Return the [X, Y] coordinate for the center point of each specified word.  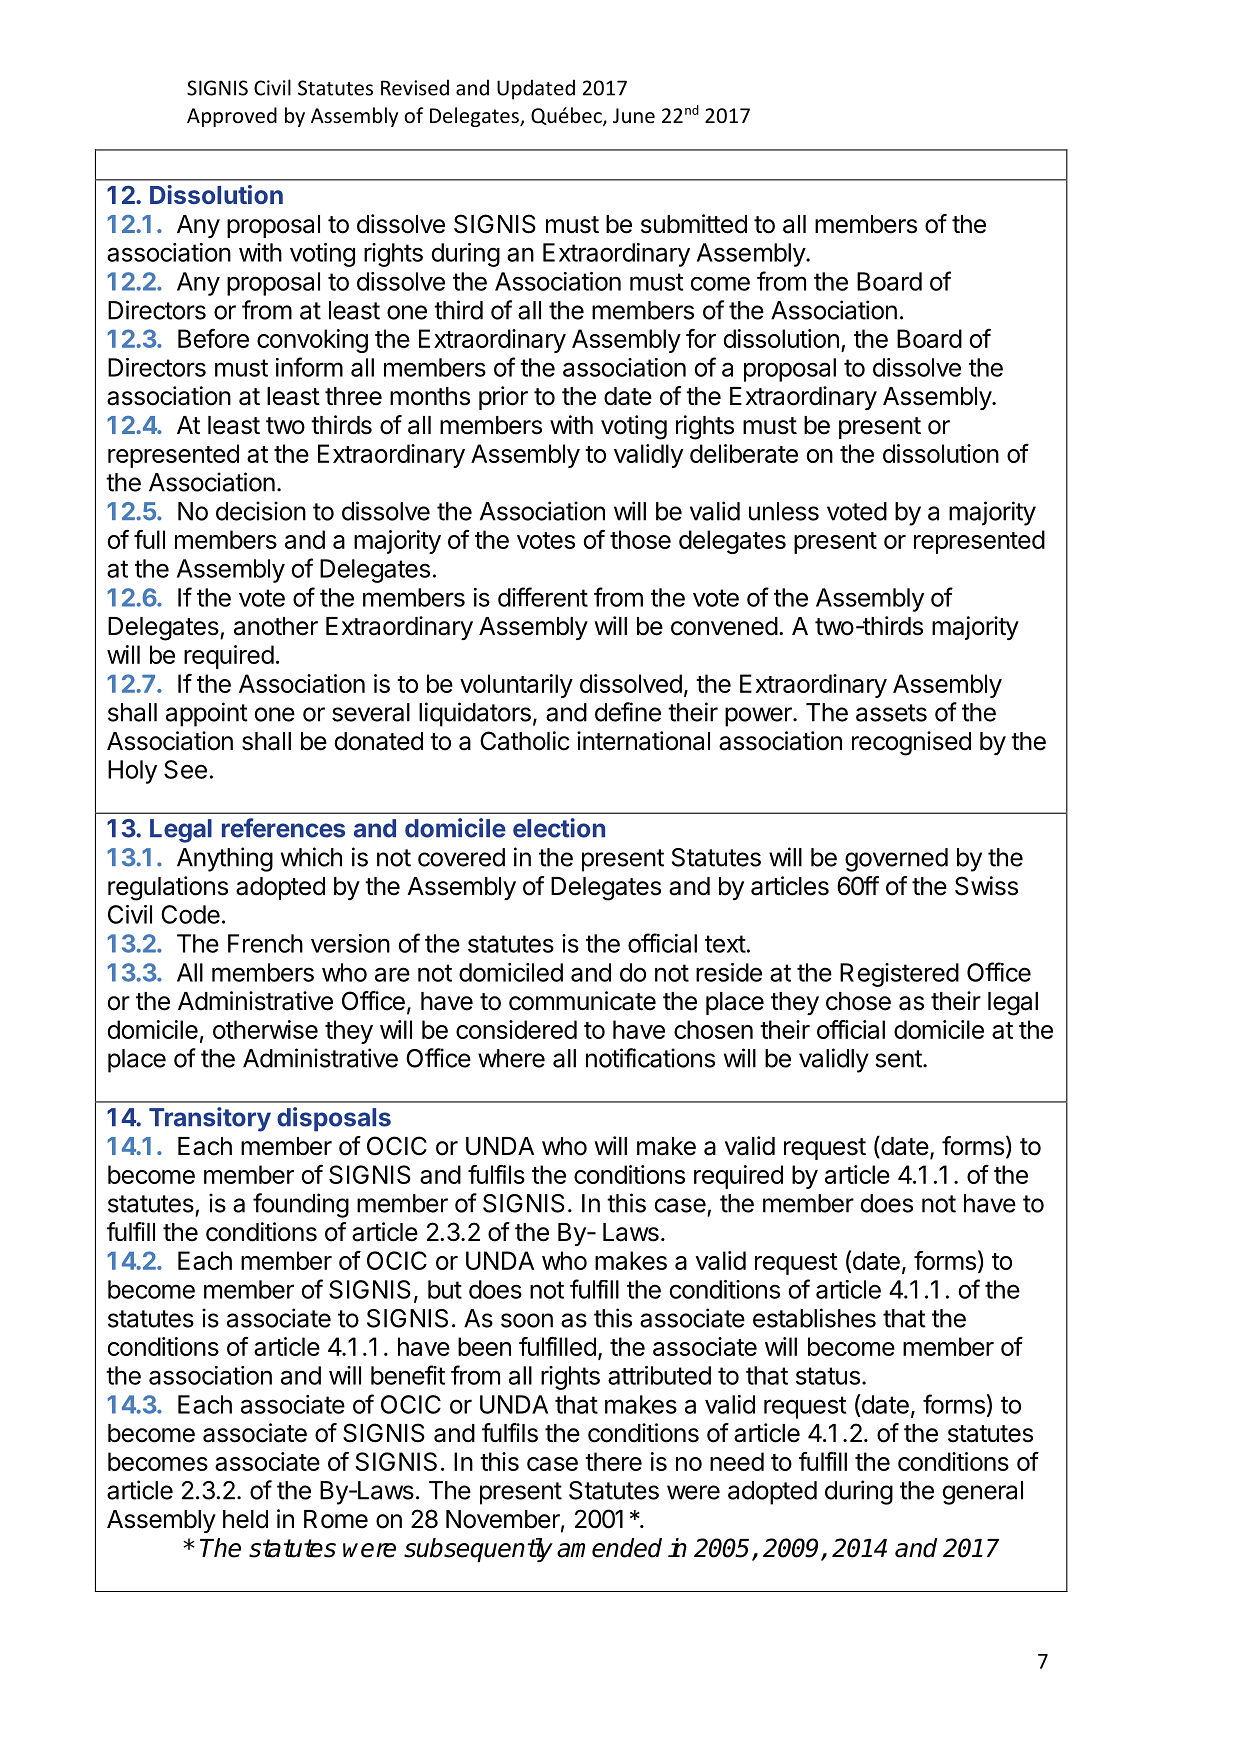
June [634, 116]
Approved [232, 117]
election [559, 828]
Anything [225, 859]
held [245, 1519]
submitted [694, 224]
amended [609, 1548]
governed [896, 860]
